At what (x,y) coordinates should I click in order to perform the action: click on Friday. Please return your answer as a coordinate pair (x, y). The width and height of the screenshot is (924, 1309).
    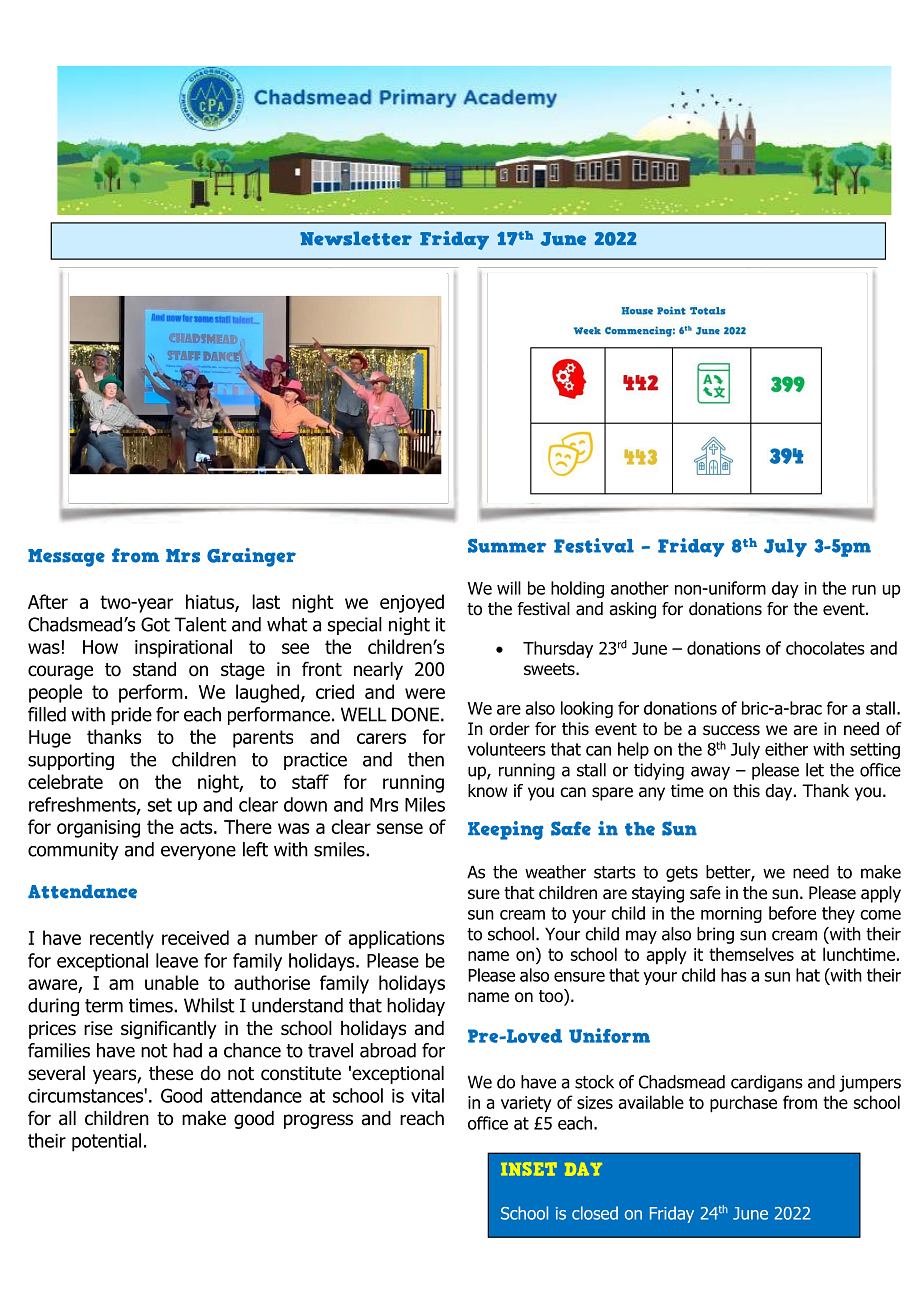
    Looking at the image, I should click on (672, 1214).
